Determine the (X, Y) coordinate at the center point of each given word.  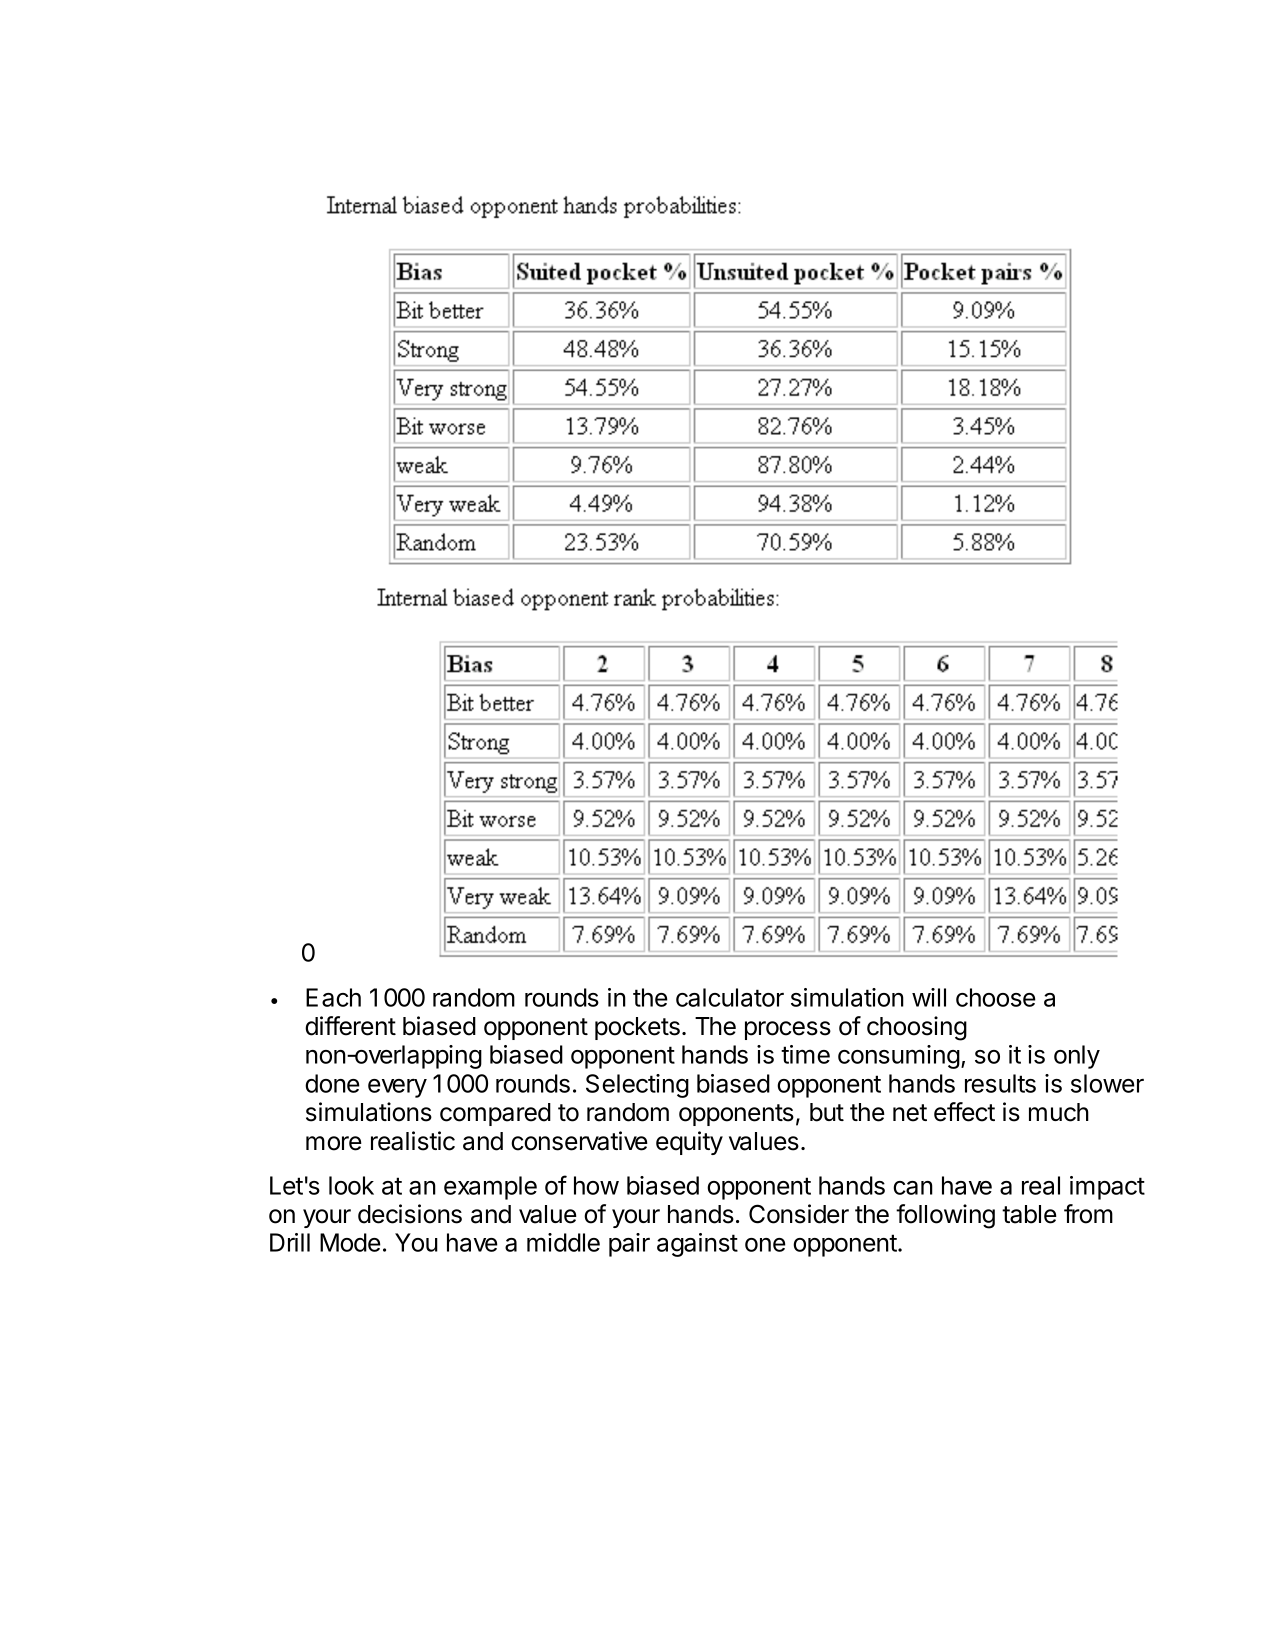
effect (964, 1112)
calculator (730, 997)
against (697, 1245)
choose (996, 997)
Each (333, 997)
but (827, 1112)
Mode (350, 1242)
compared (495, 1114)
